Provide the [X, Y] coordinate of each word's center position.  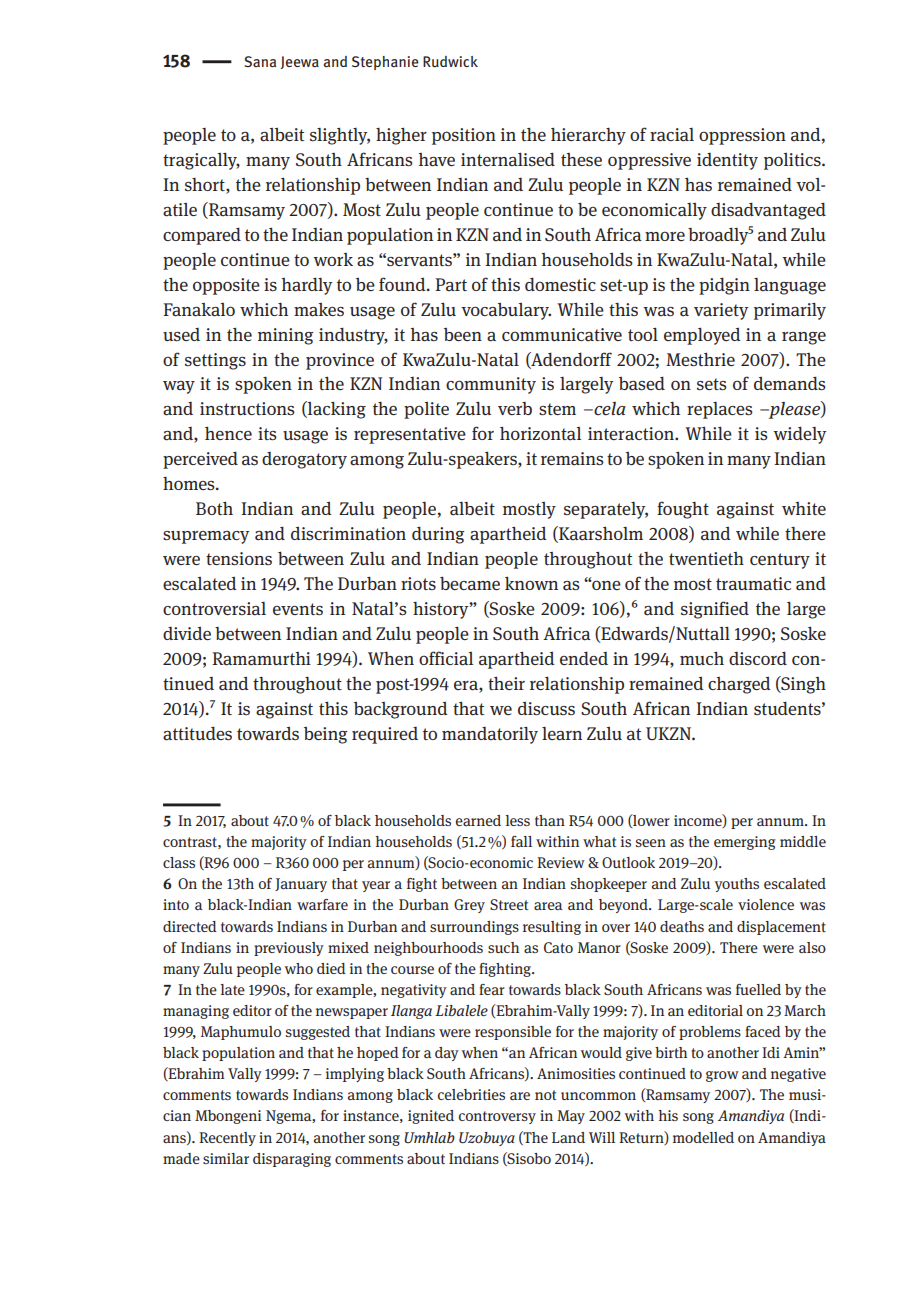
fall [521, 841]
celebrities [471, 1094]
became [470, 583]
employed [702, 336]
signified [715, 610]
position [464, 136]
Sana [260, 61]
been [463, 334]
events [298, 609]
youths [737, 885]
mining [285, 336]
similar [226, 1158]
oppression [742, 136]
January [301, 885]
